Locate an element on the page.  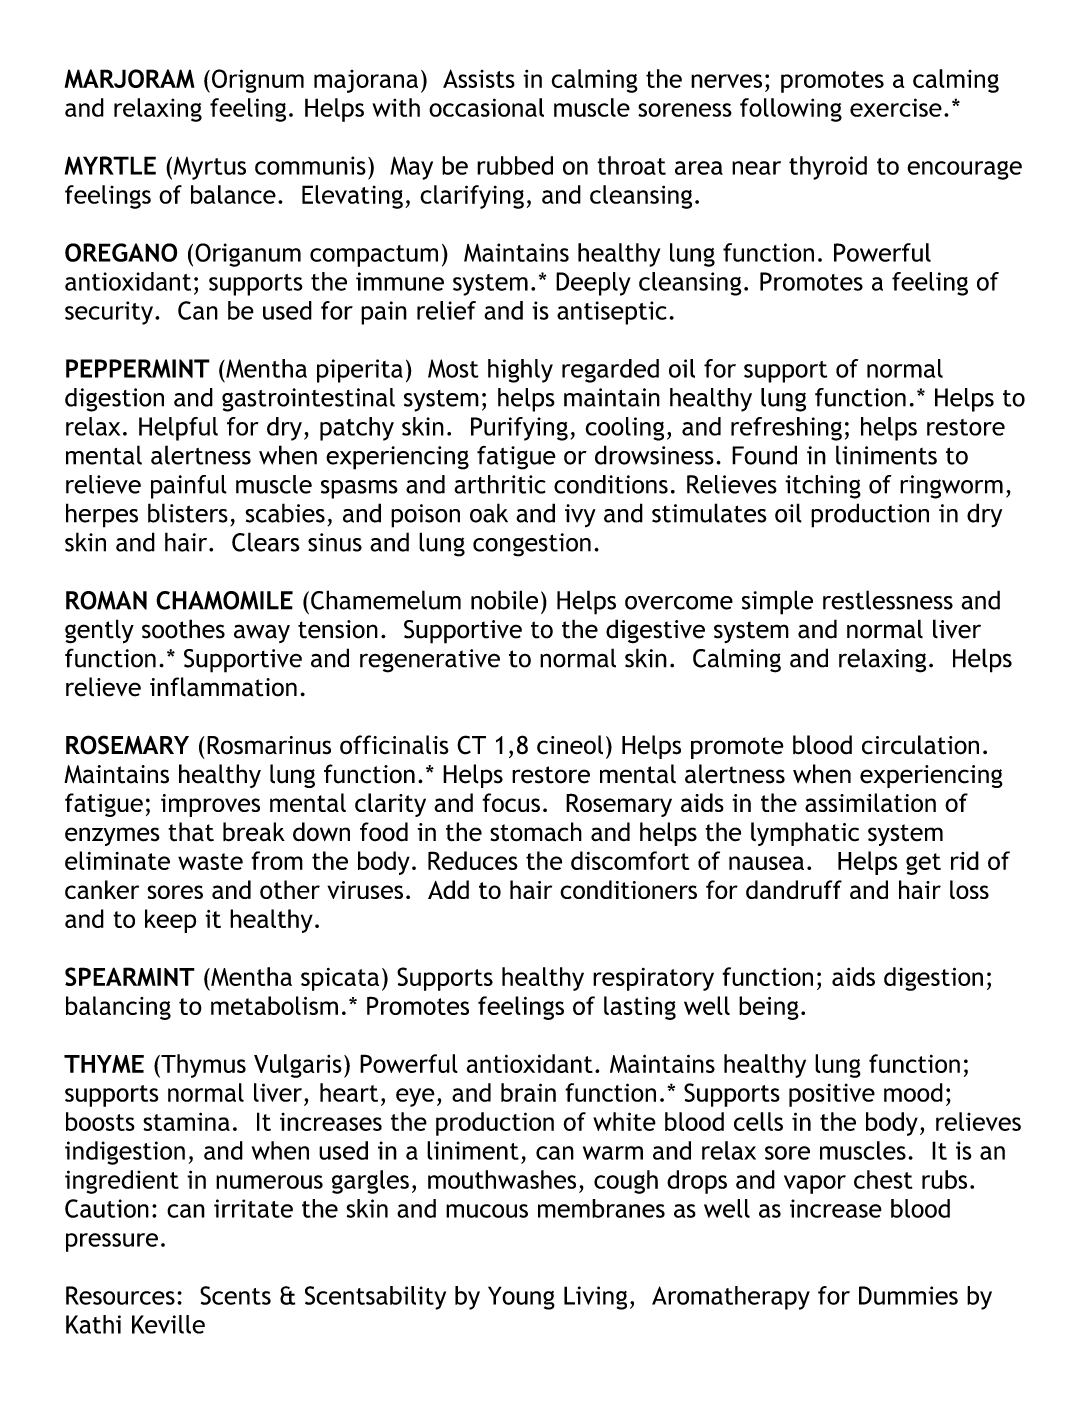
regenerative is located at coordinates (430, 661).
